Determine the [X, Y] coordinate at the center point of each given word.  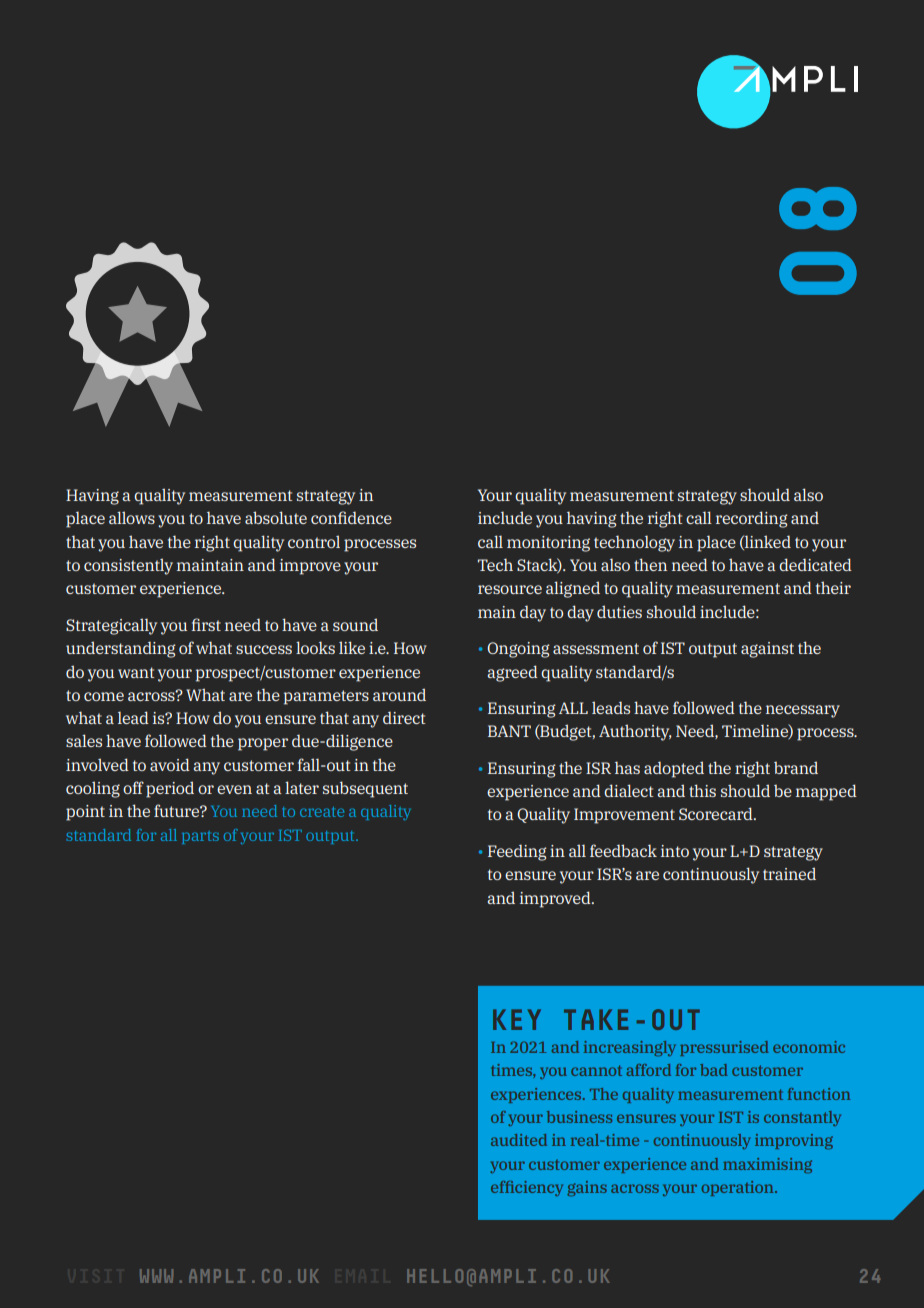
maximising [767, 1165]
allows [132, 517]
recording [752, 519]
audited [519, 1140]
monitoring [548, 544]
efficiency [527, 1188]
